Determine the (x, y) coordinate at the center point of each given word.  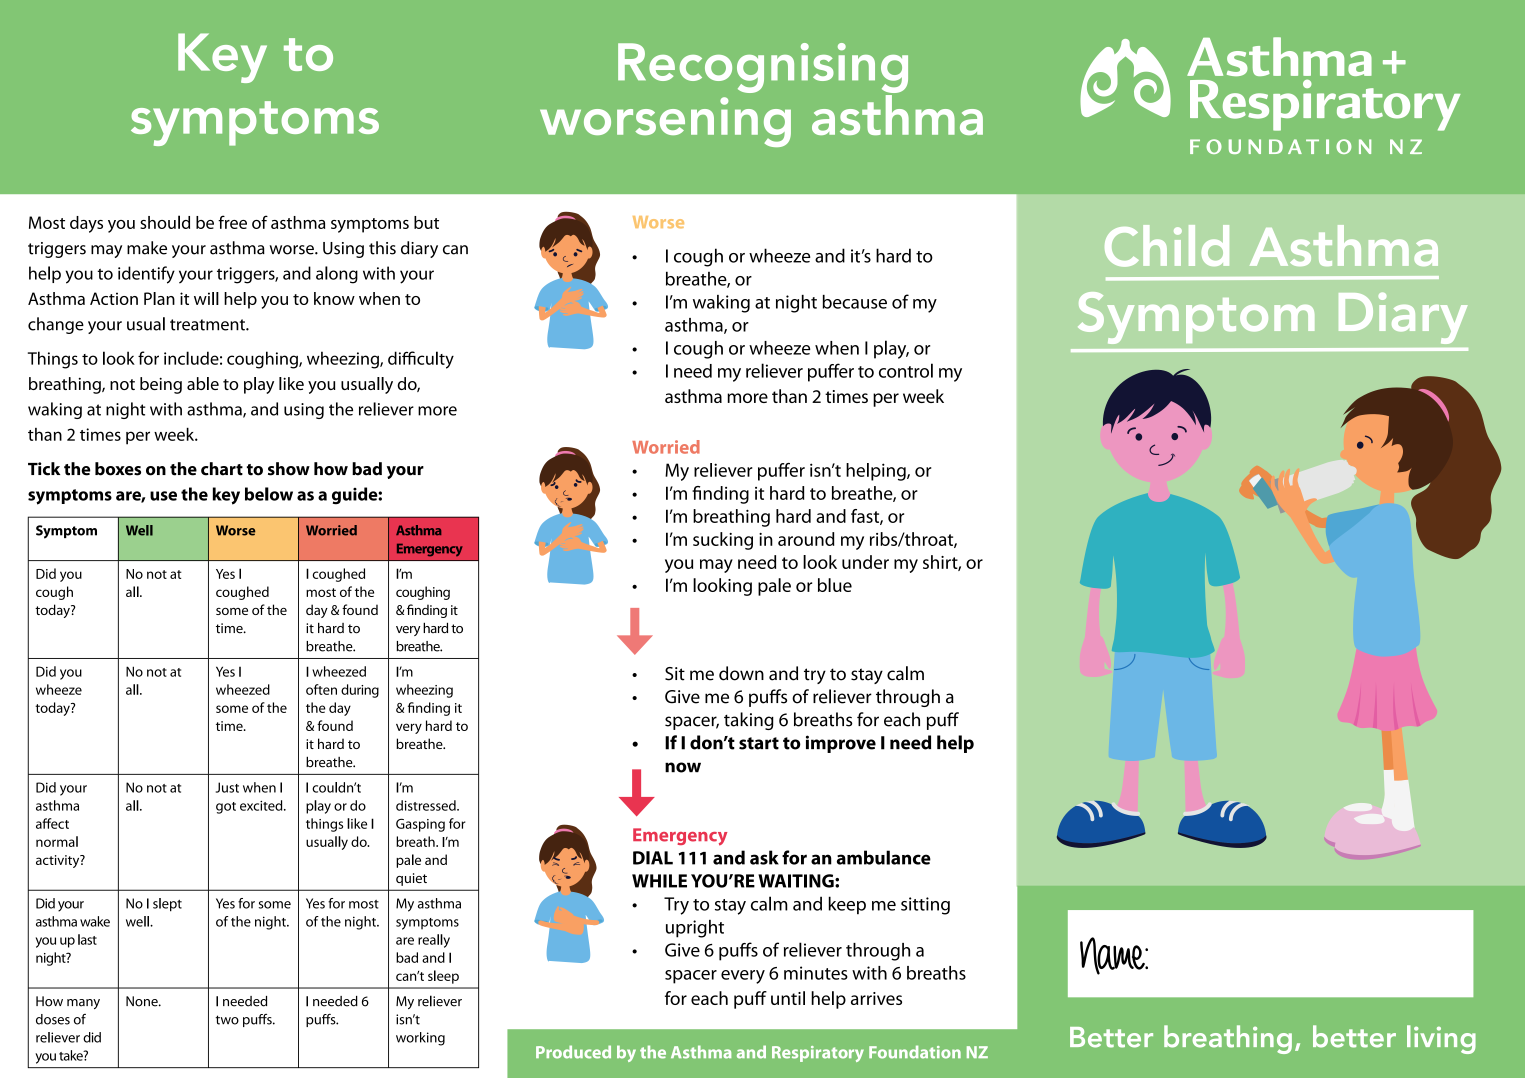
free (232, 222)
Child (1167, 246)
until (788, 998)
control (906, 370)
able (203, 383)
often (321, 689)
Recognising (763, 68)
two (227, 1020)
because (855, 302)
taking (749, 721)
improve (841, 744)
